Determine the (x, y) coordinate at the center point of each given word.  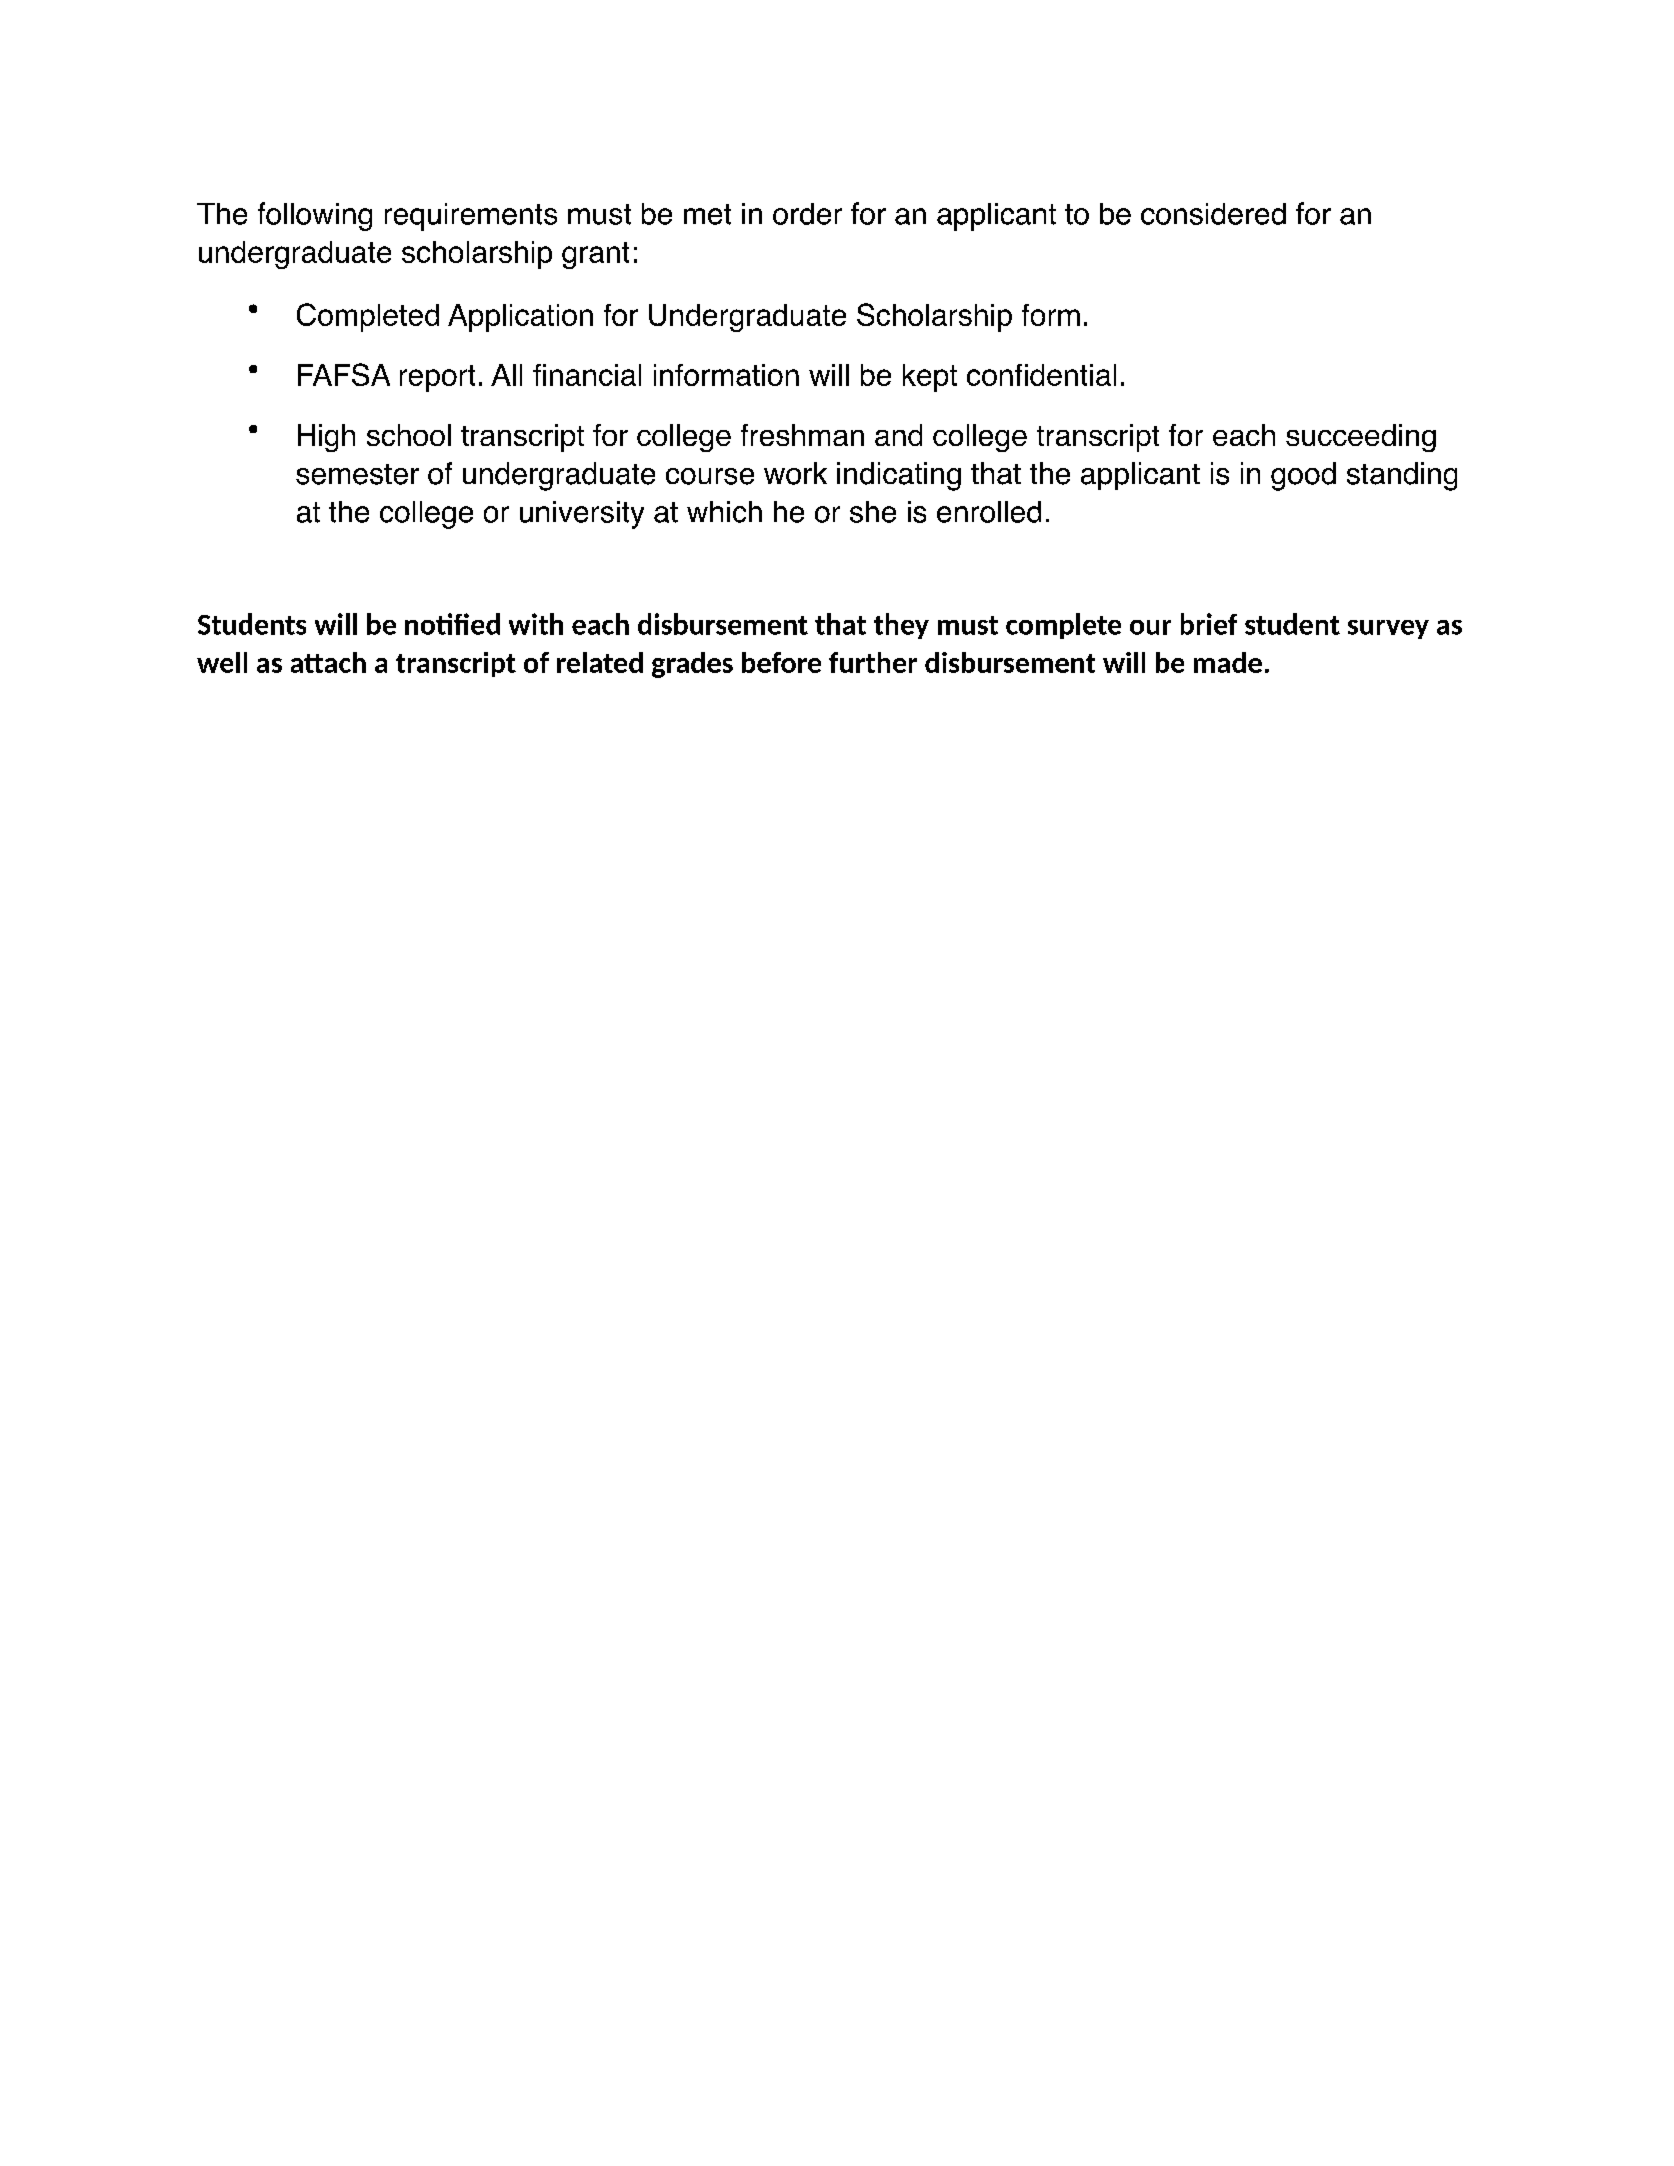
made (1228, 662)
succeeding (1361, 438)
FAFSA (344, 374)
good (1303, 476)
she (873, 512)
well (222, 662)
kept (930, 378)
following (315, 216)
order (807, 214)
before (781, 662)
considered (1213, 214)
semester (357, 474)
